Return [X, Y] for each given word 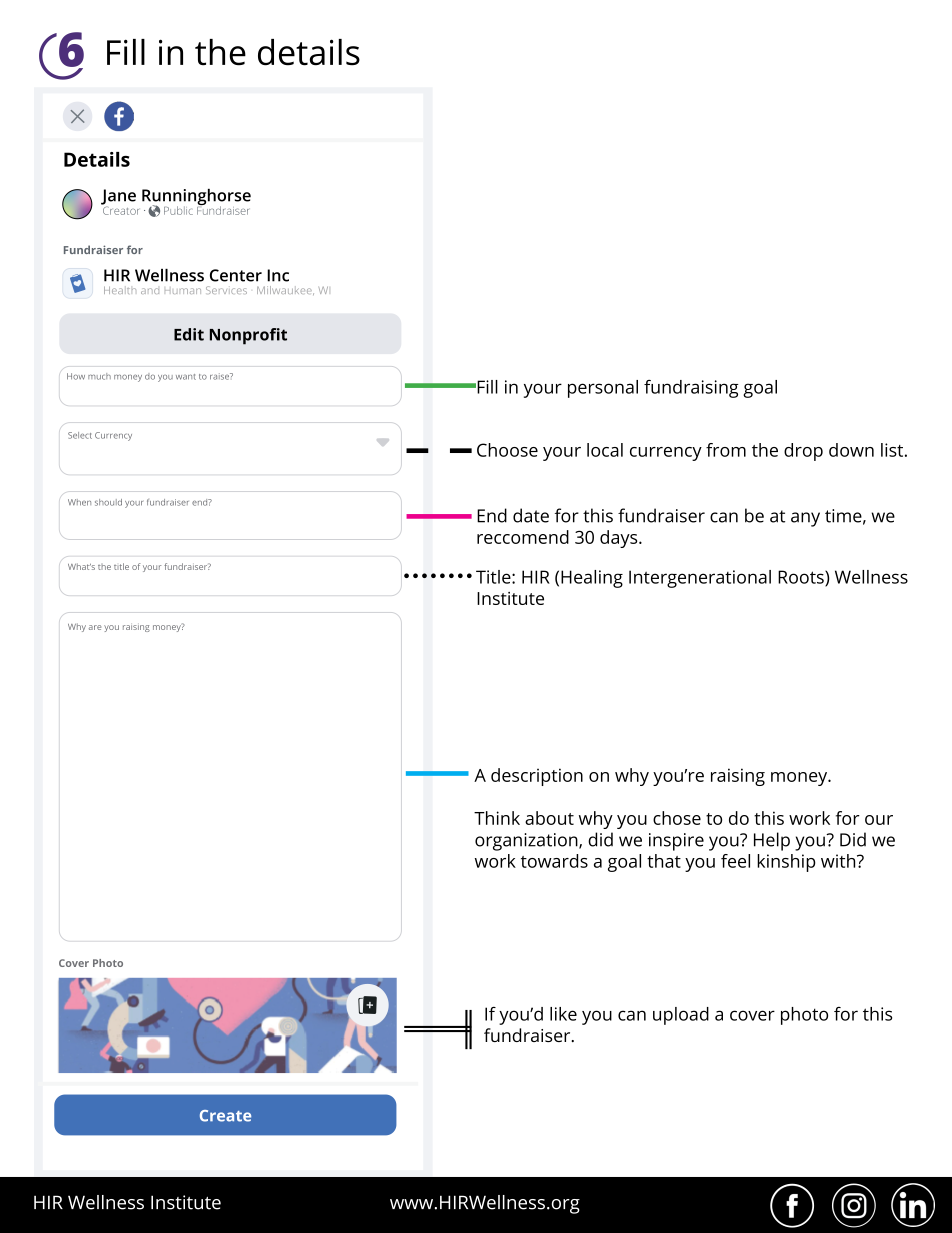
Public [178, 210]
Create [225, 1116]
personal [603, 389]
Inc [278, 275]
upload [681, 1016]
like [563, 1014]
